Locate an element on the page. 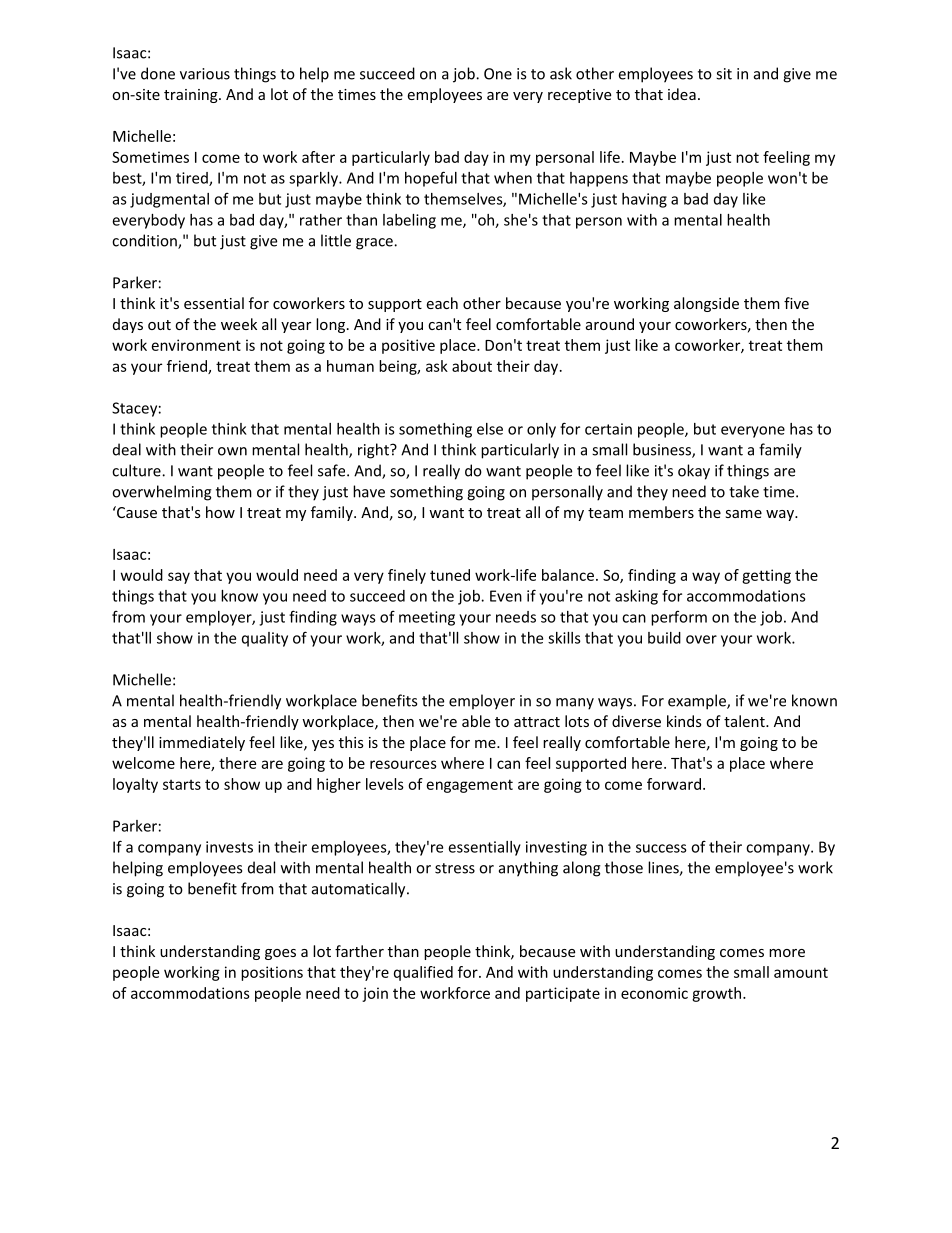  example is located at coordinates (698, 702).
